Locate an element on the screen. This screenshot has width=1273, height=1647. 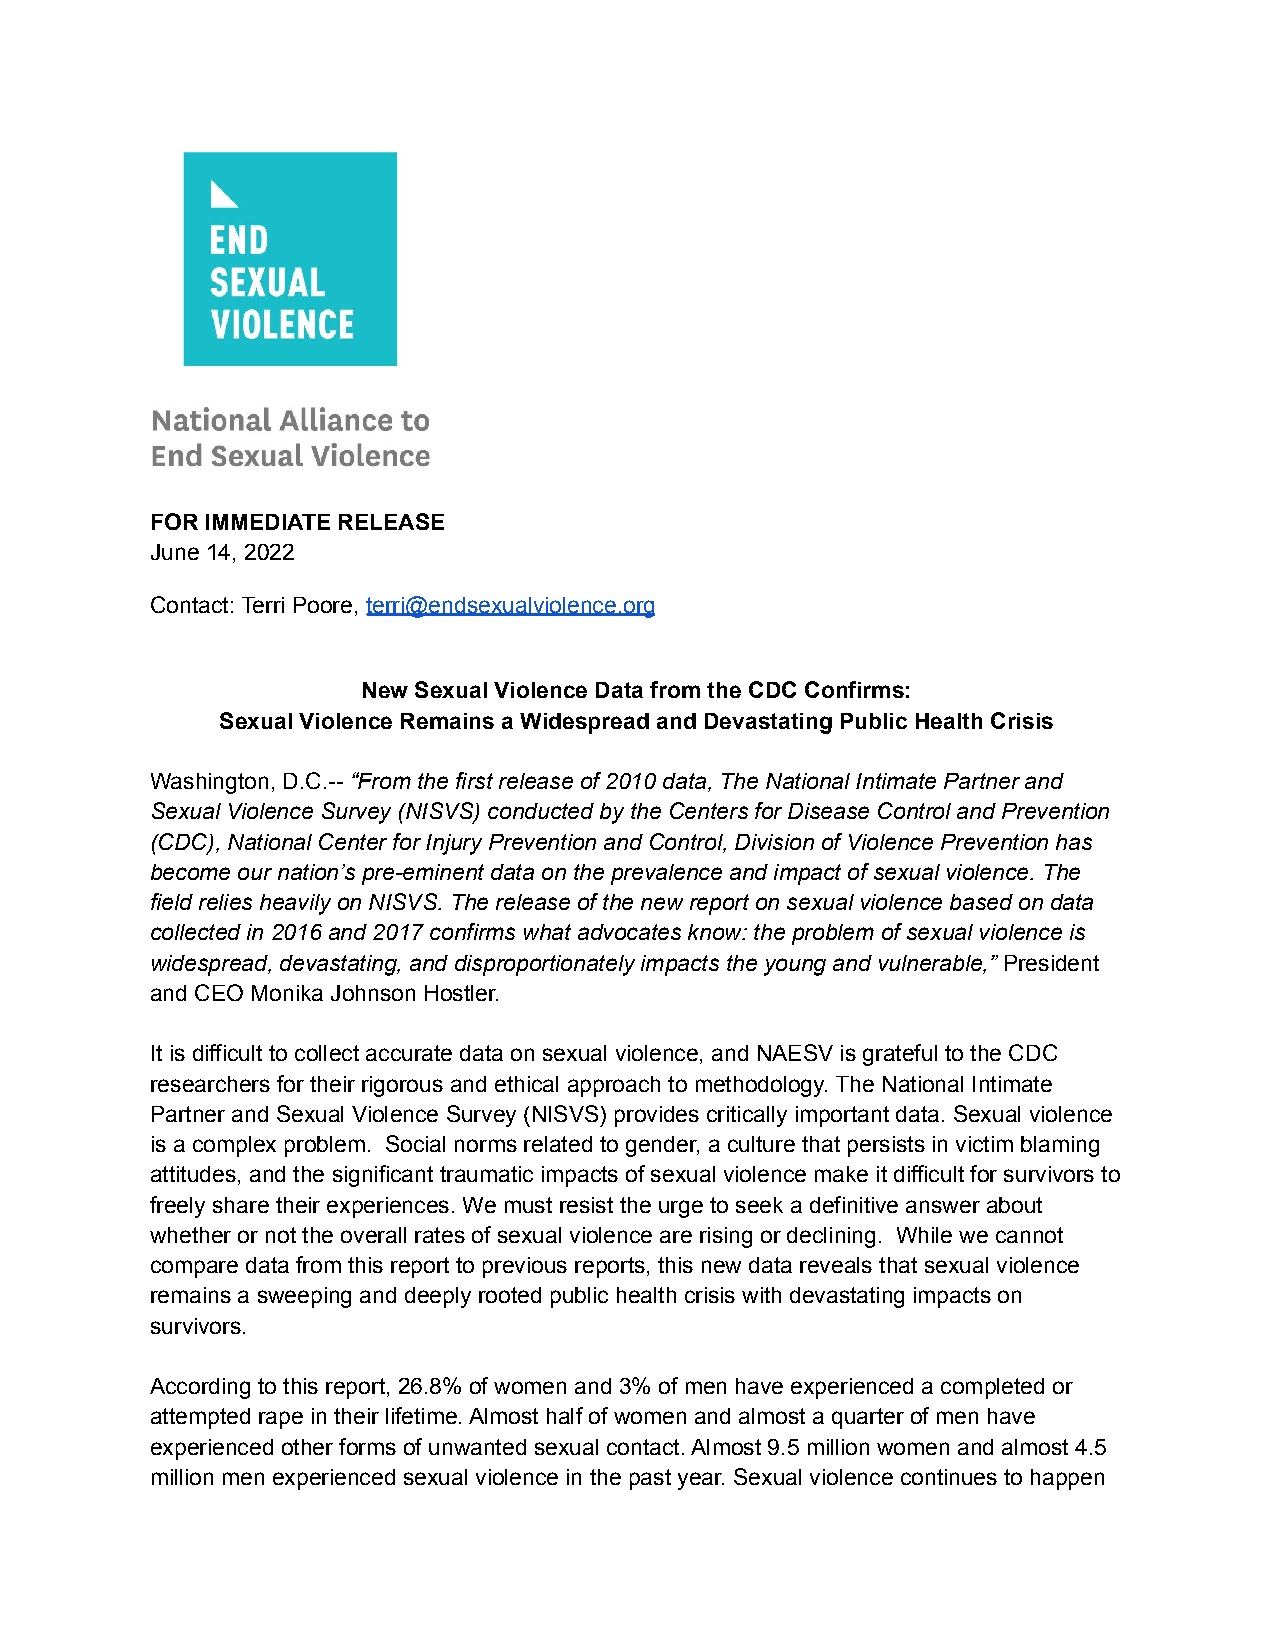
Disease is located at coordinates (828, 811).
